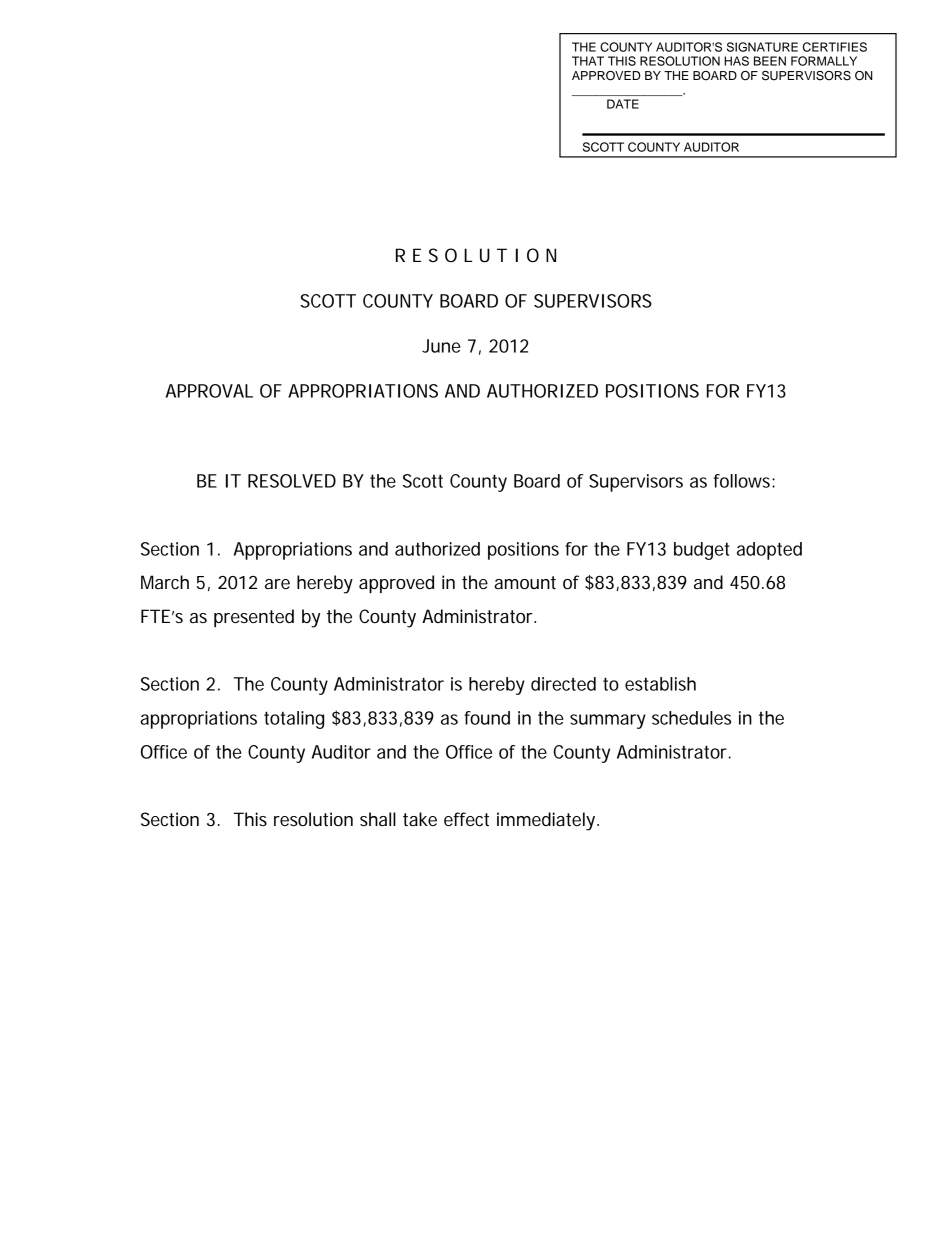  I want to click on BEEN, so click(770, 61).
